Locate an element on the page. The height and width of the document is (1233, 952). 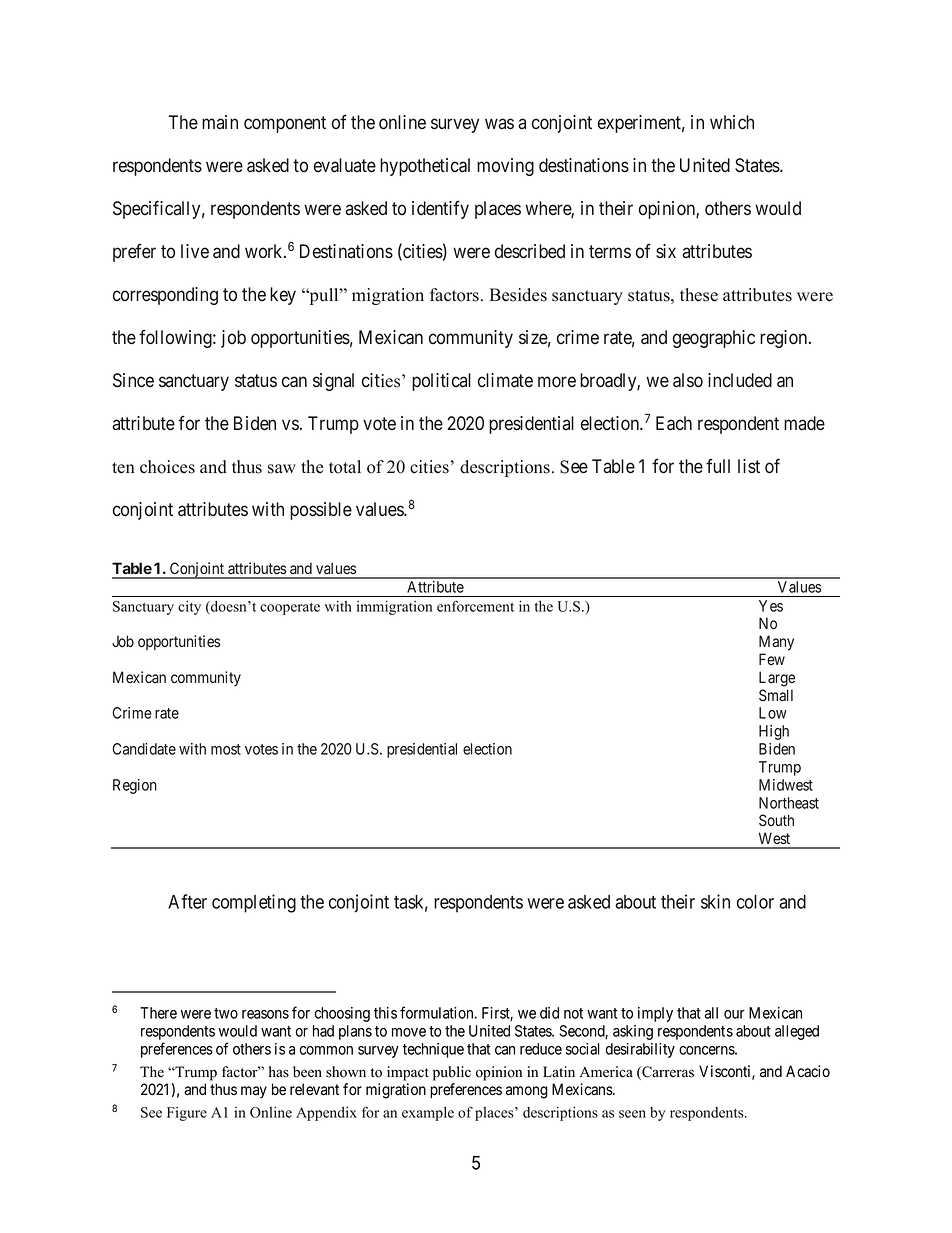
Yes is located at coordinates (771, 606).
